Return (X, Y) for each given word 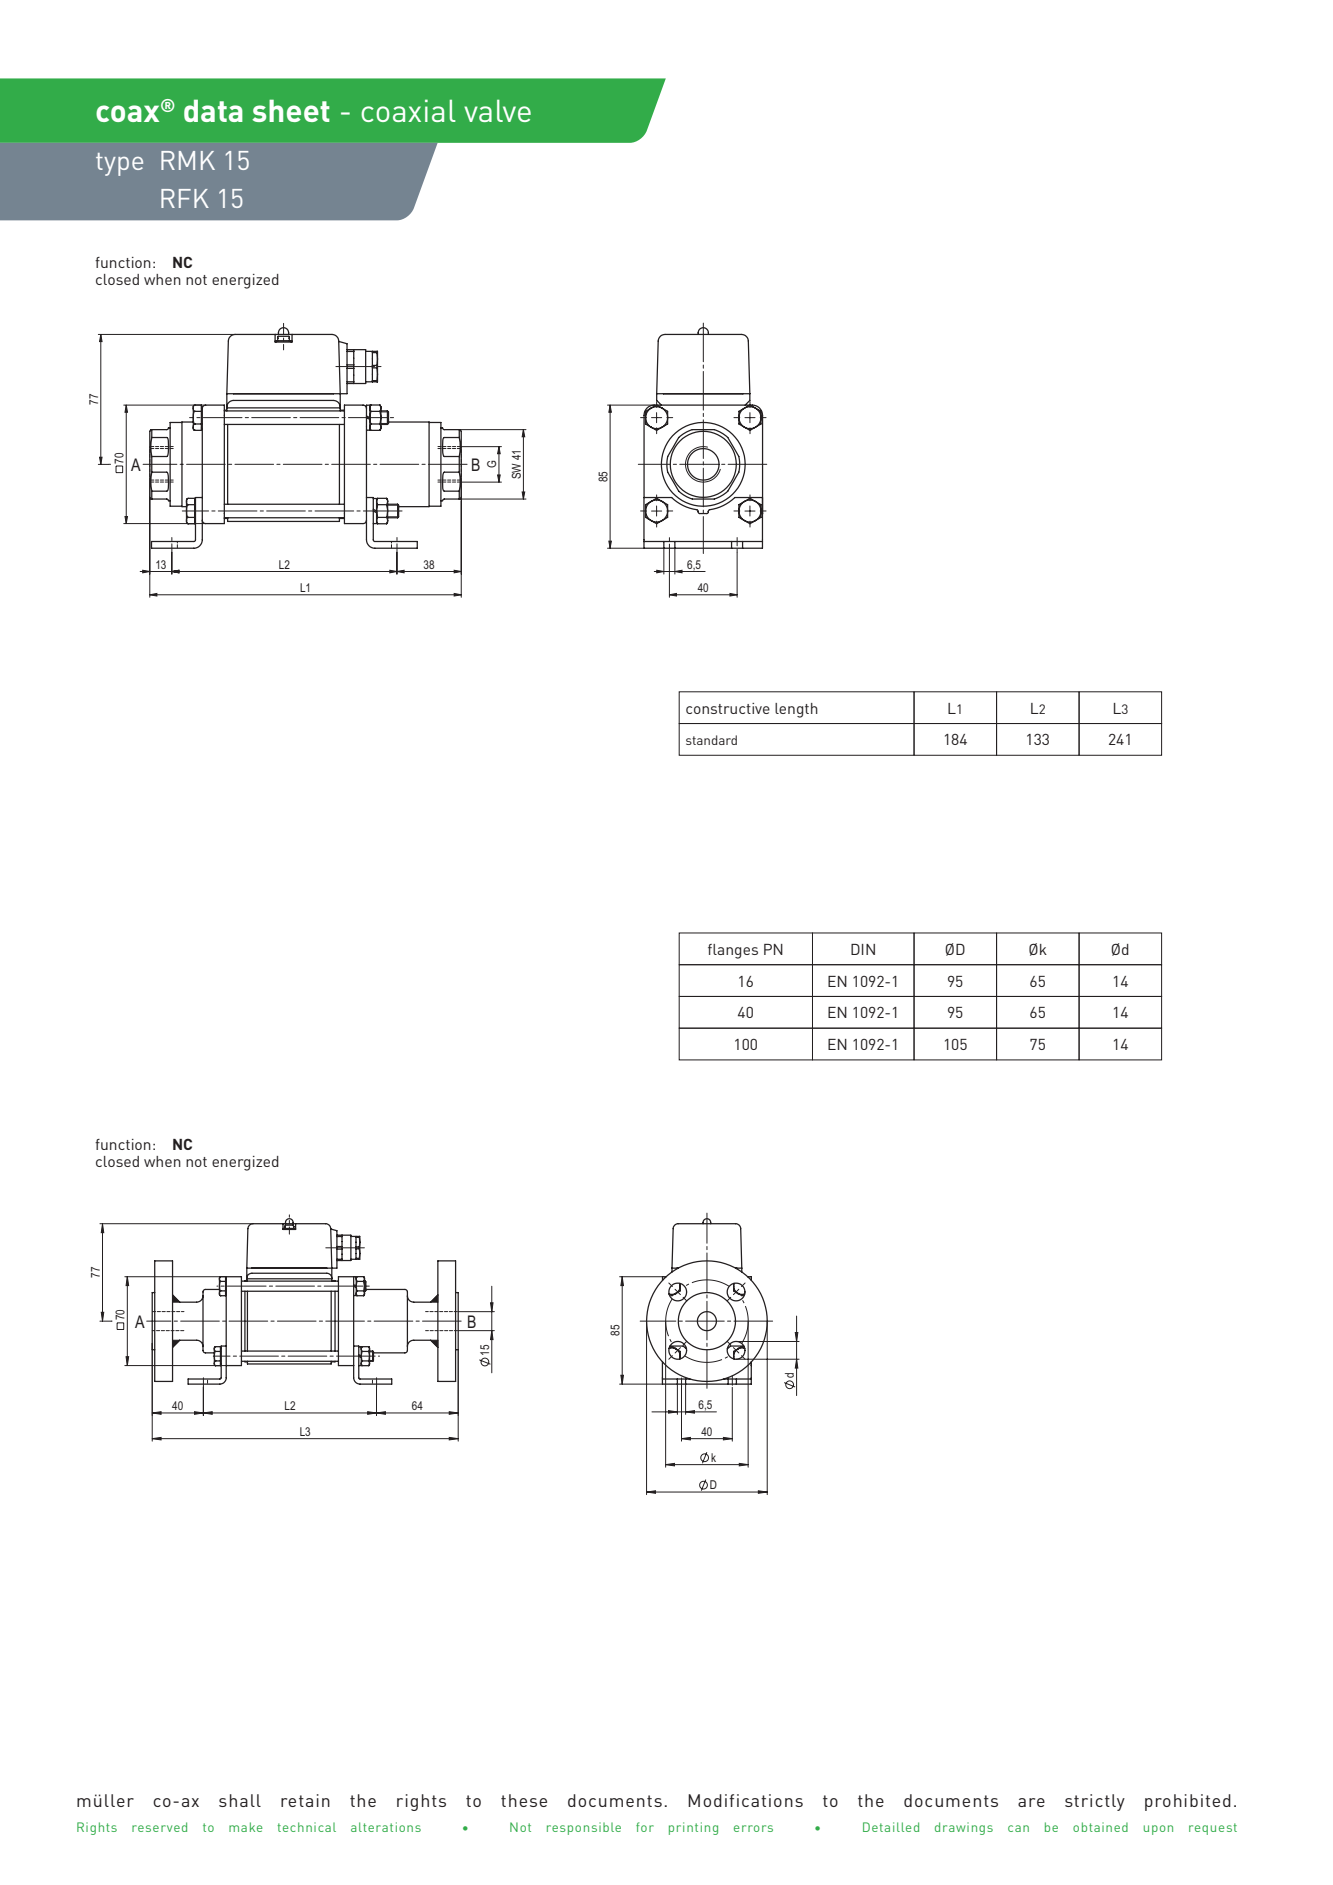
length (796, 710)
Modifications (745, 1800)
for (645, 1827)
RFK (185, 198)
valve (497, 110)
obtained (1100, 1827)
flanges (733, 951)
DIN (863, 949)
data (213, 110)
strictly (1095, 1802)
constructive (728, 708)
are (1031, 1802)
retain (305, 1800)
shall (240, 1800)
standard (711, 740)
